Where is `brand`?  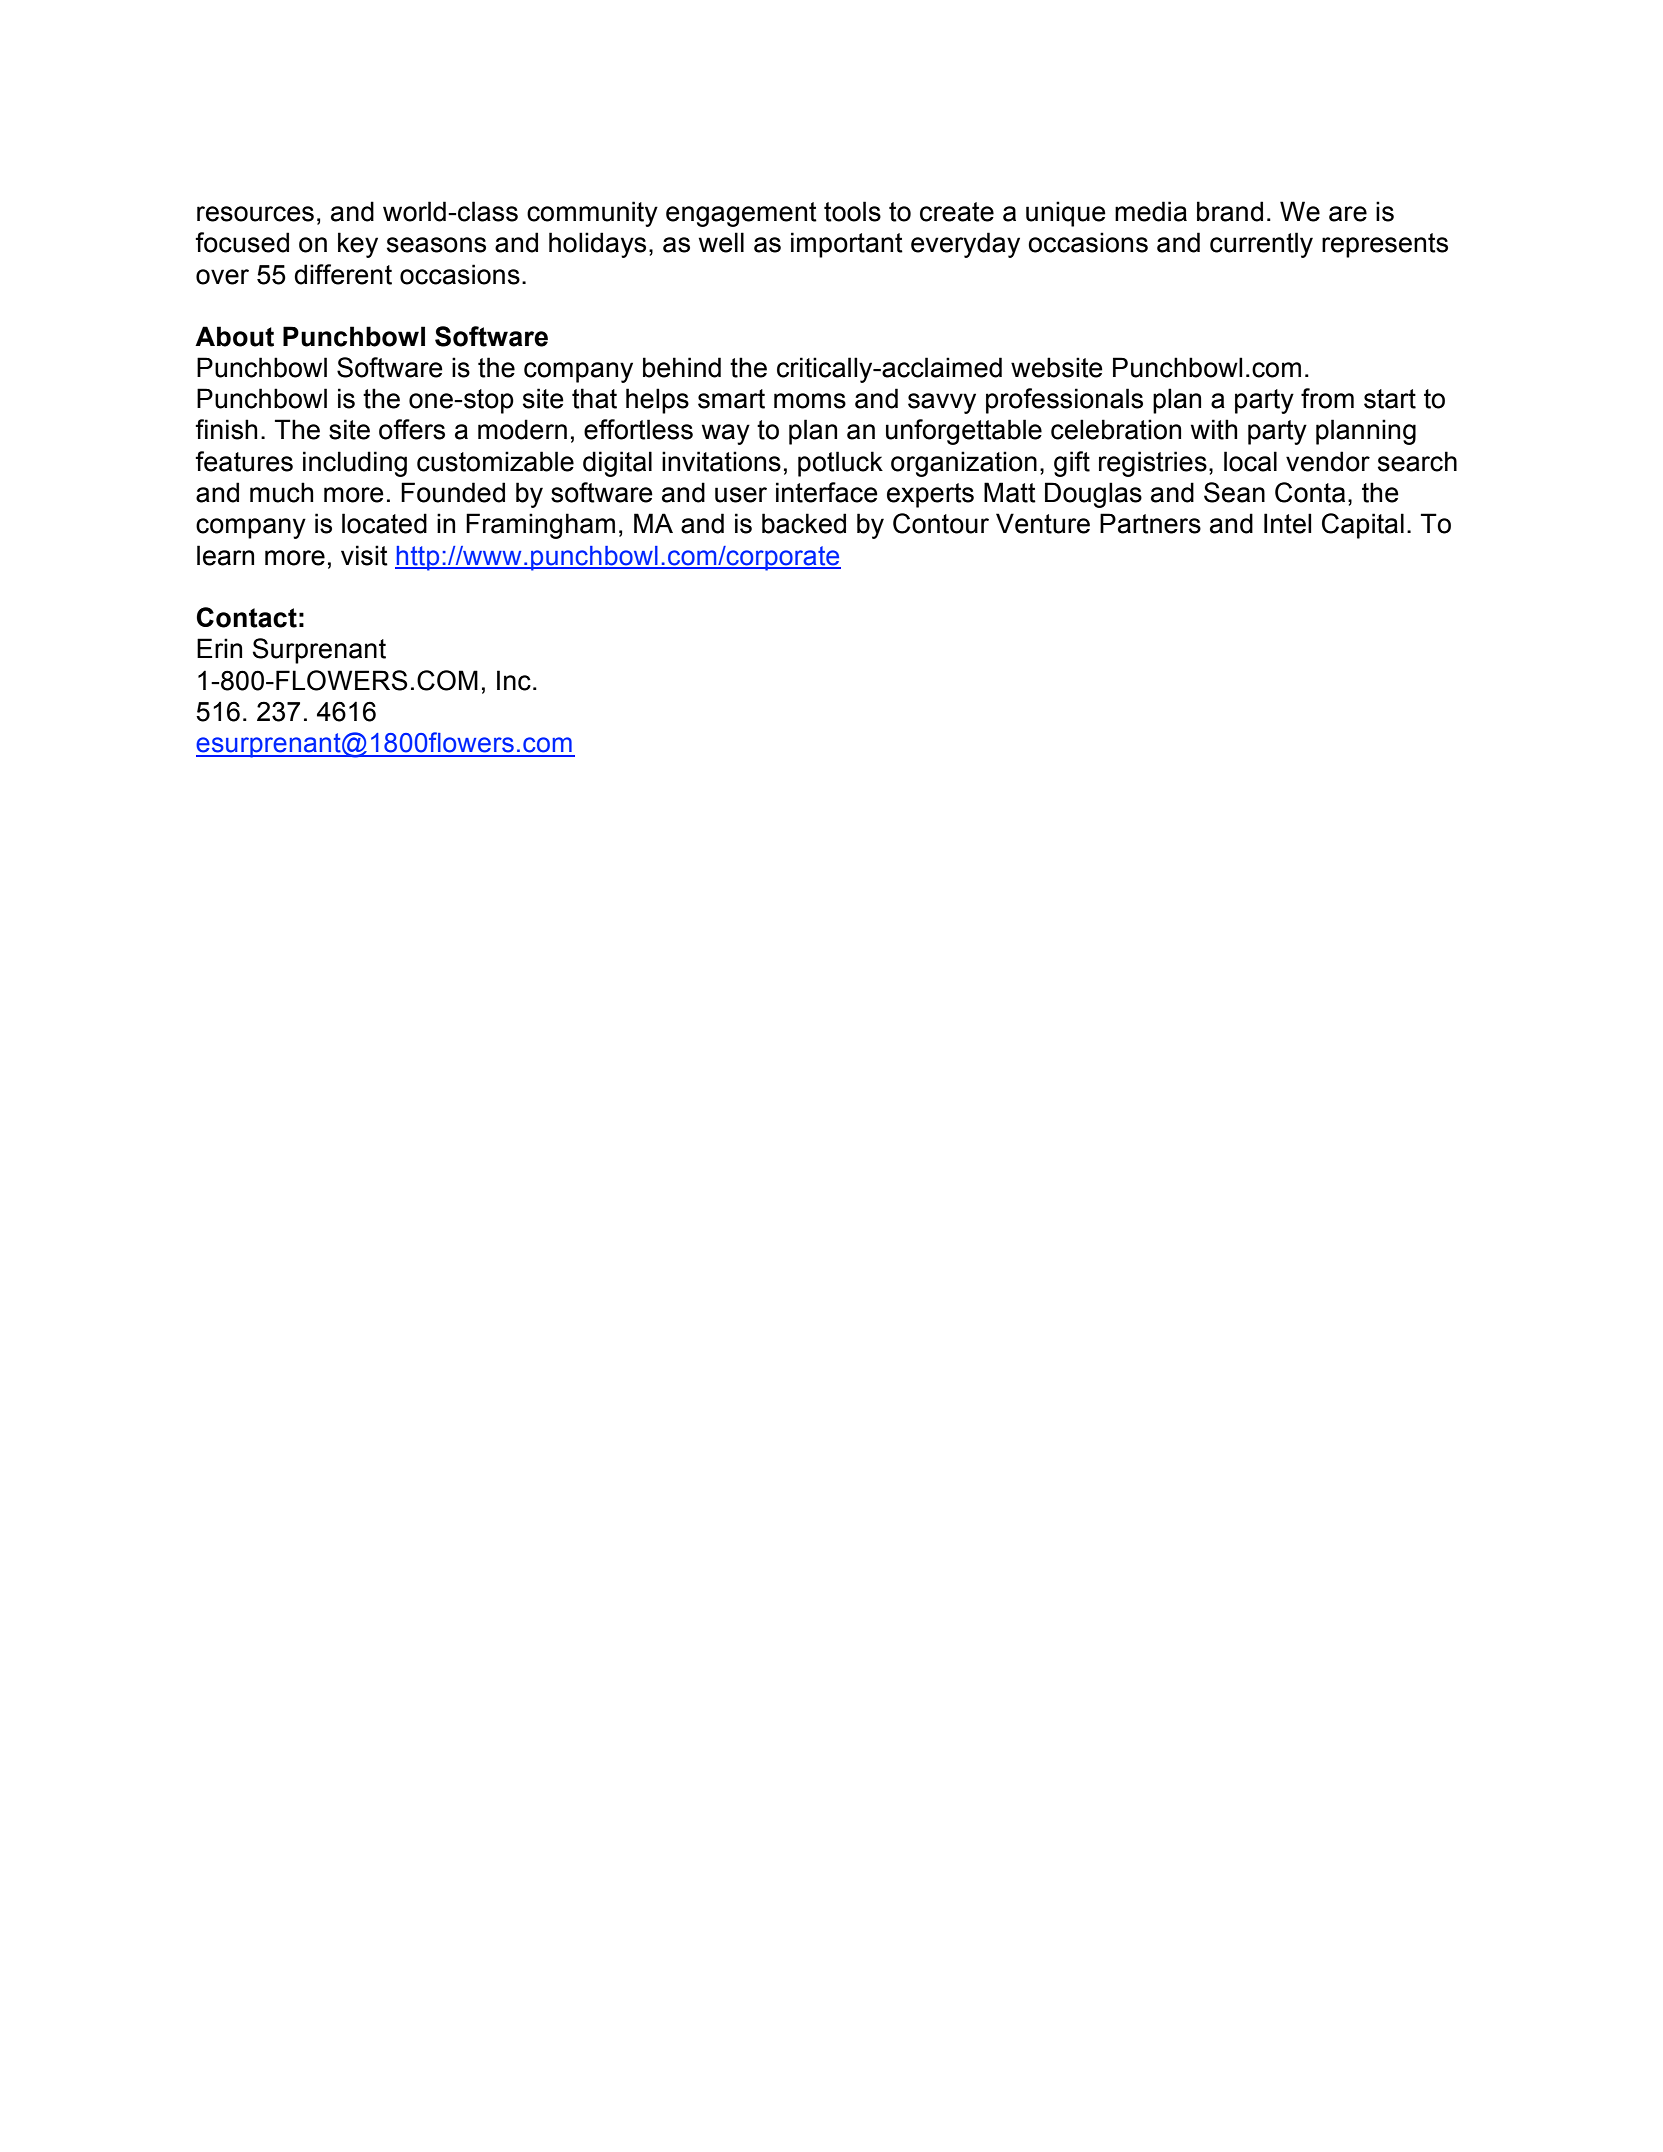 brand is located at coordinates (1230, 211).
